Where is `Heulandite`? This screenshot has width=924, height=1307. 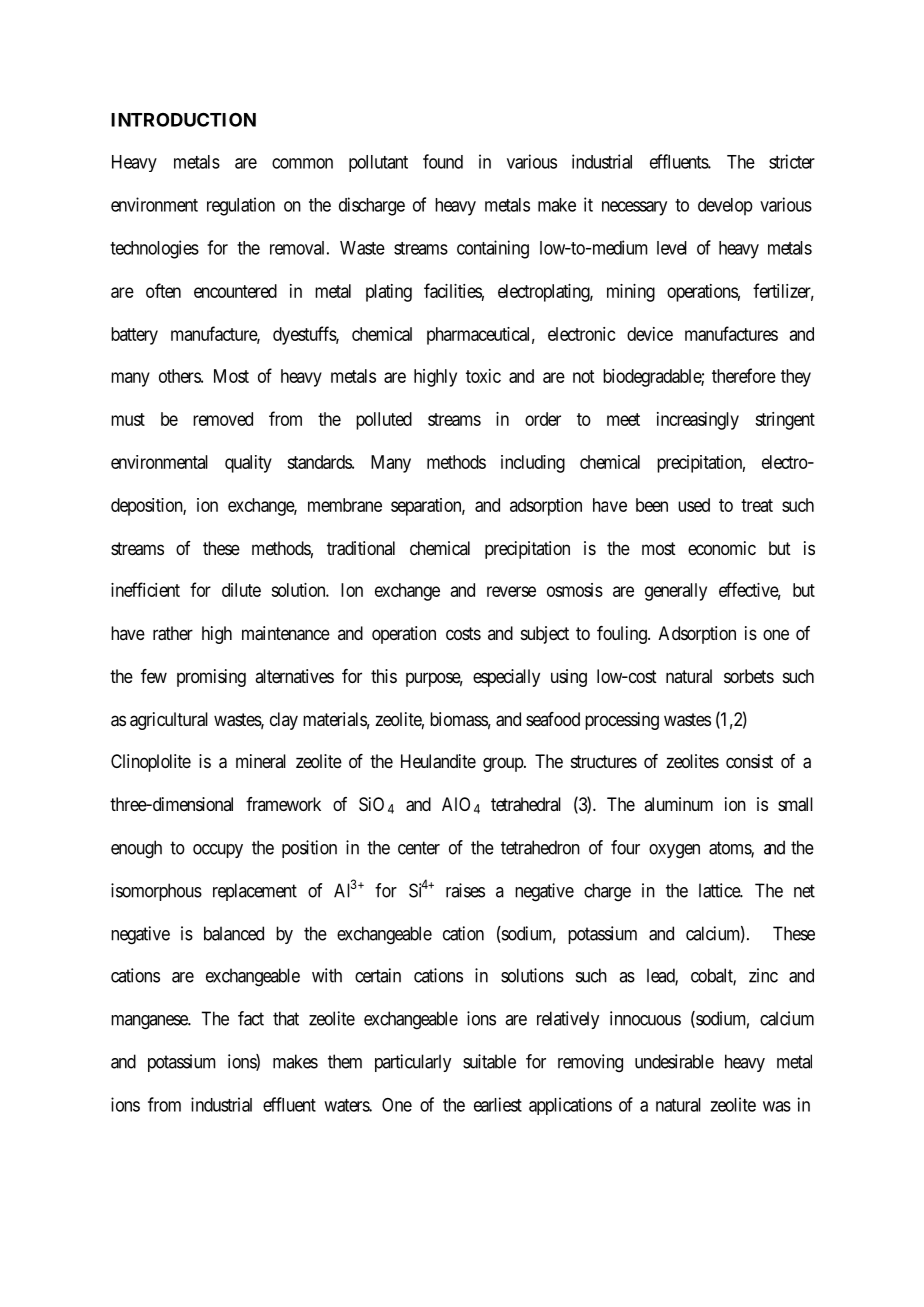 Heulandite is located at coordinates (438, 761).
